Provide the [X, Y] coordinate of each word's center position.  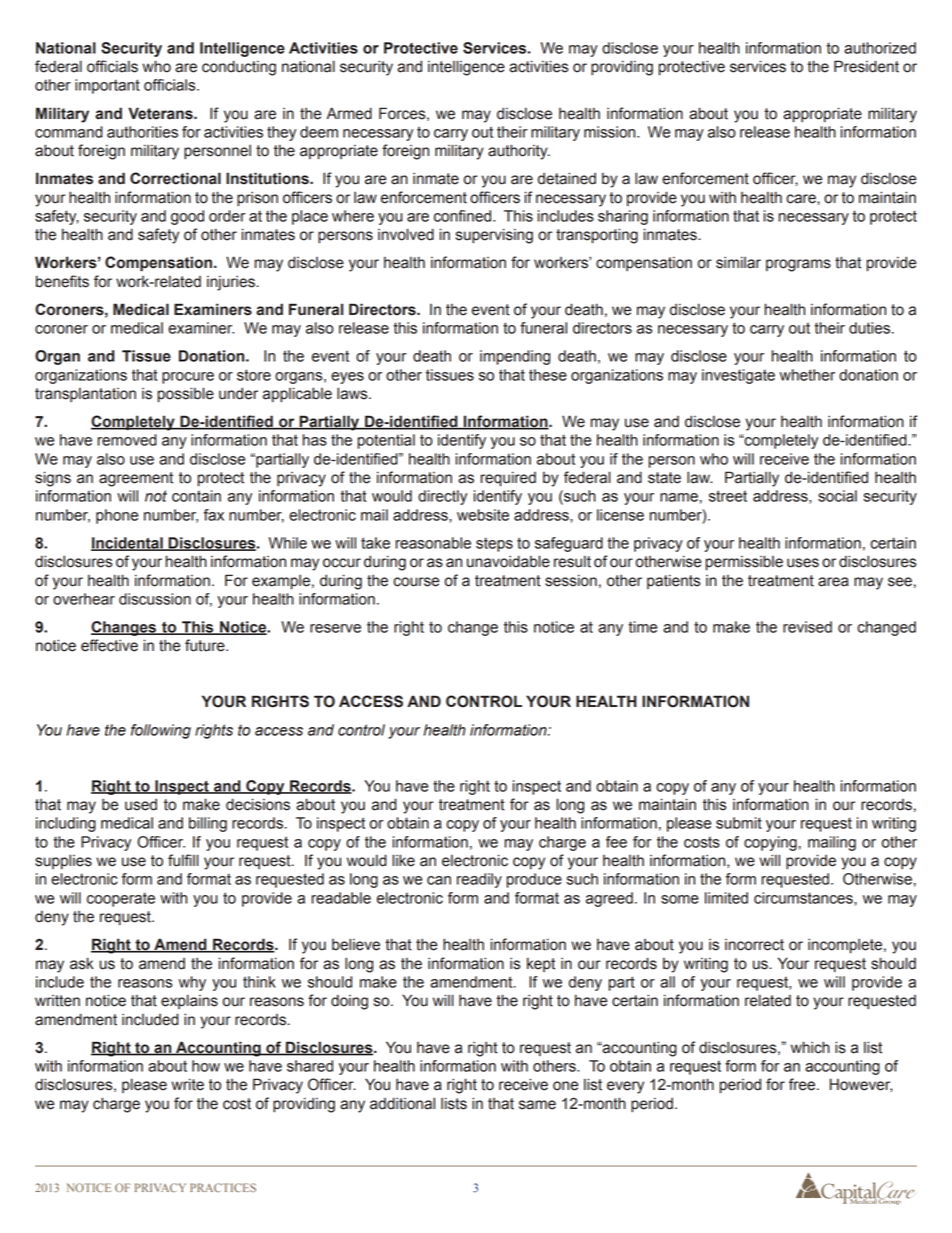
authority [519, 152]
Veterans [161, 113]
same [537, 1105]
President [866, 66]
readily [479, 880]
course [416, 582]
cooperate [121, 900]
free [803, 1084]
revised [807, 627]
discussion [155, 599]
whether [807, 375]
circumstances [804, 898]
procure [188, 378]
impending [515, 357]
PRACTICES [223, 1187]
